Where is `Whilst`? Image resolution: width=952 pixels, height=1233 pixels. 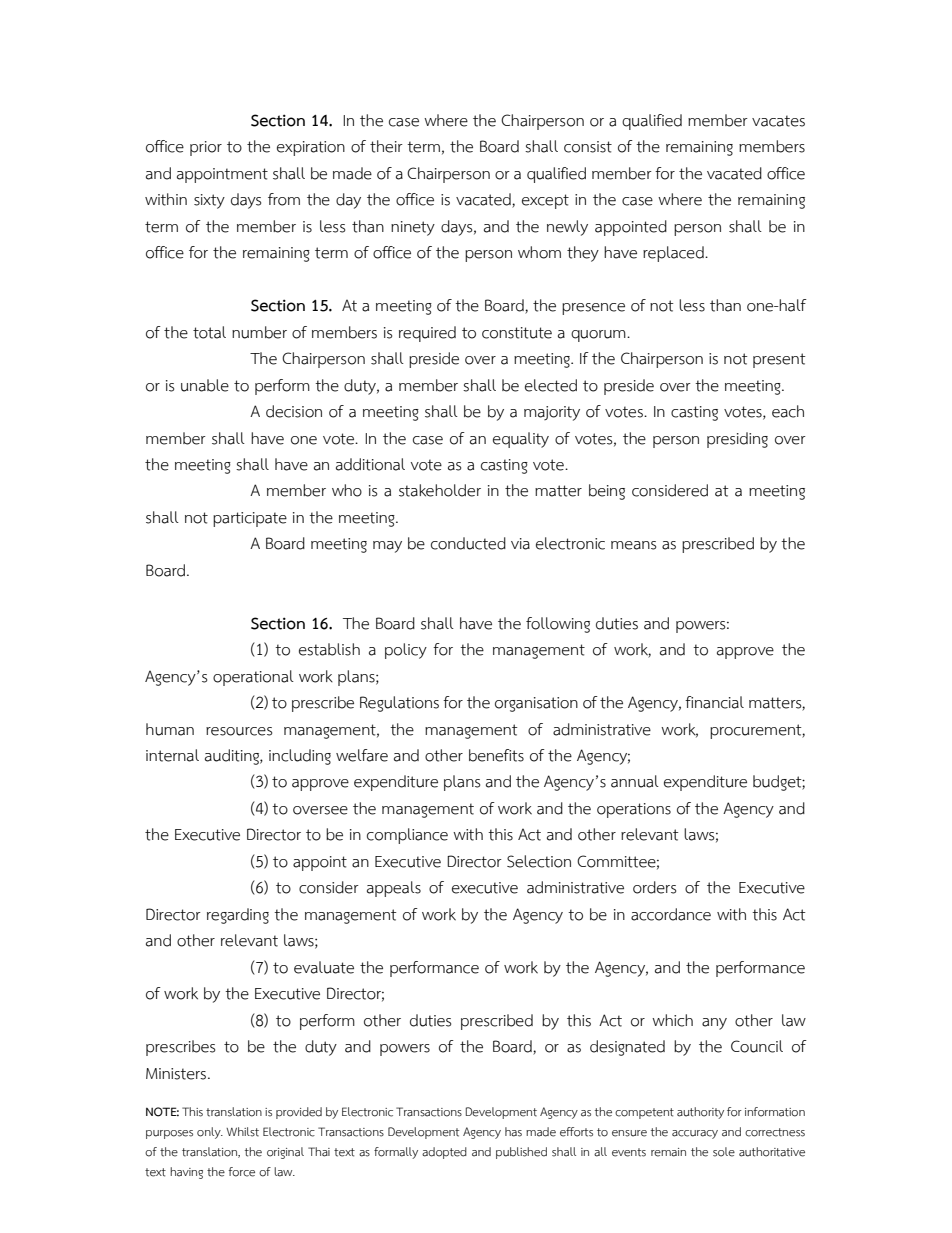 Whilst is located at coordinates (242, 1132).
